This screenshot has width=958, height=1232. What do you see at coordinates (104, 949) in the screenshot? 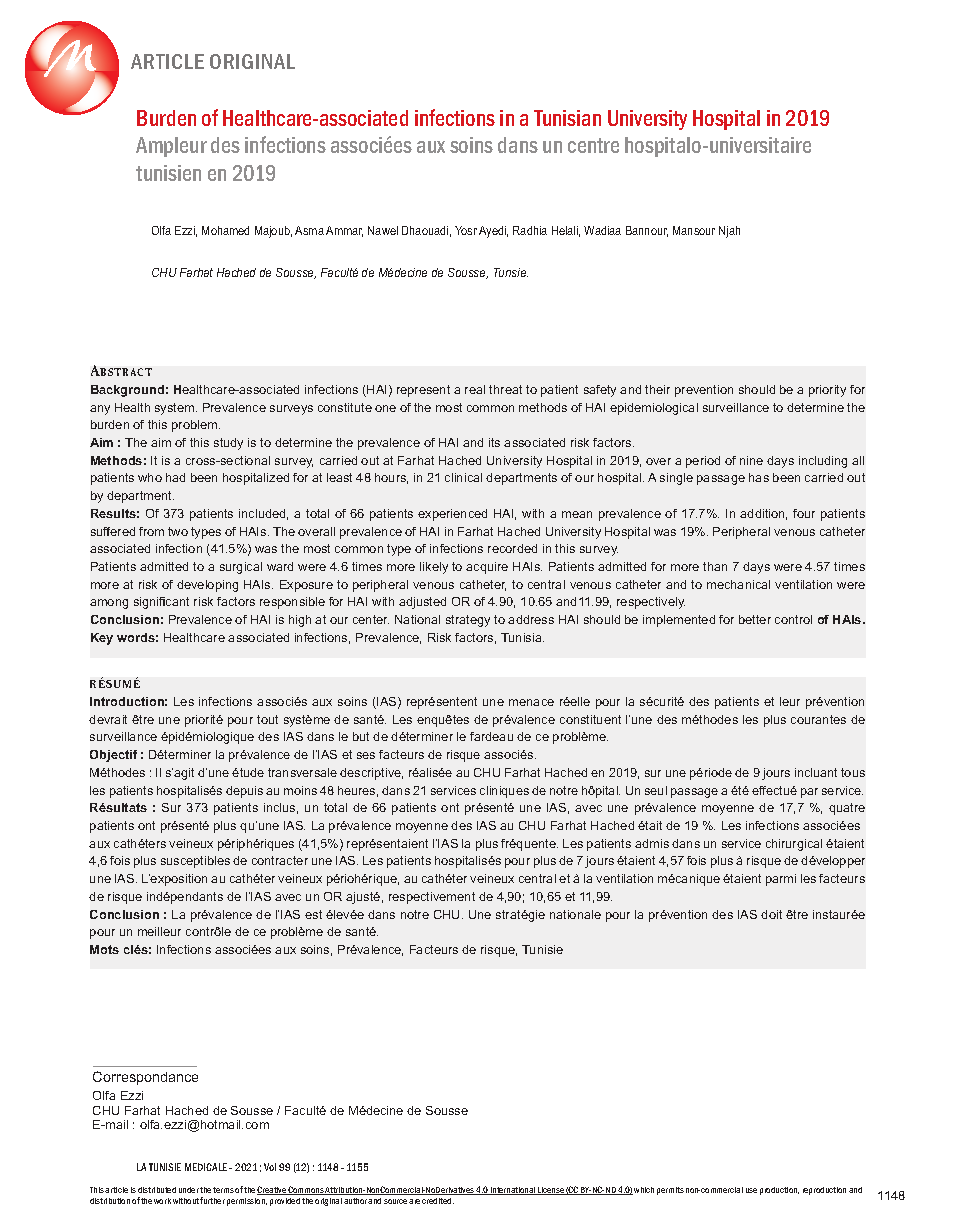
I see `Mots` at bounding box center [104, 949].
